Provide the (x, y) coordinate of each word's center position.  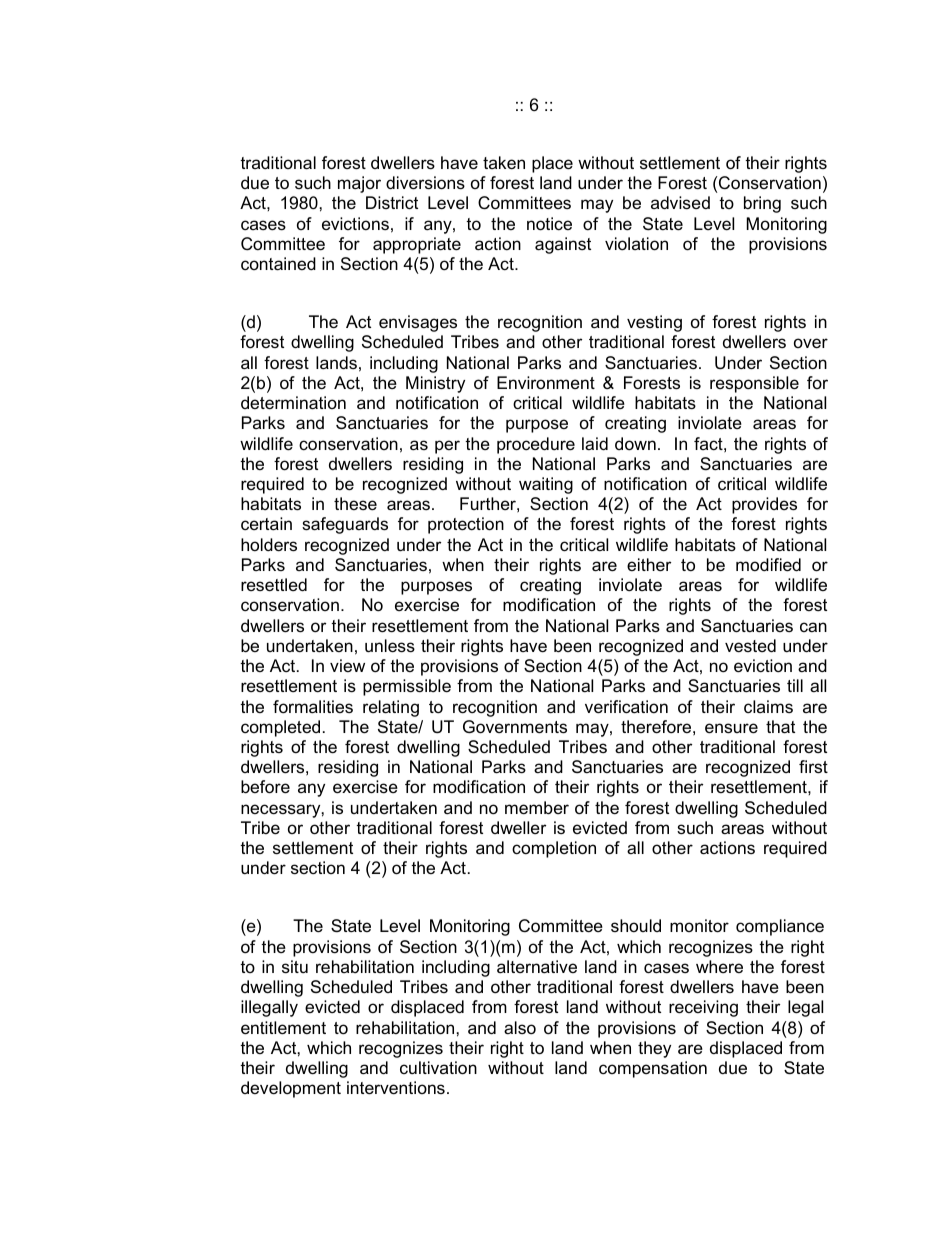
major (359, 184)
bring (762, 204)
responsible (754, 384)
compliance (780, 927)
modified (768, 565)
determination (293, 403)
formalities (313, 707)
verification (626, 707)
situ (295, 966)
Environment (546, 382)
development (291, 1089)
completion (554, 849)
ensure (731, 728)
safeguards (345, 525)
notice (549, 224)
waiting (546, 485)
